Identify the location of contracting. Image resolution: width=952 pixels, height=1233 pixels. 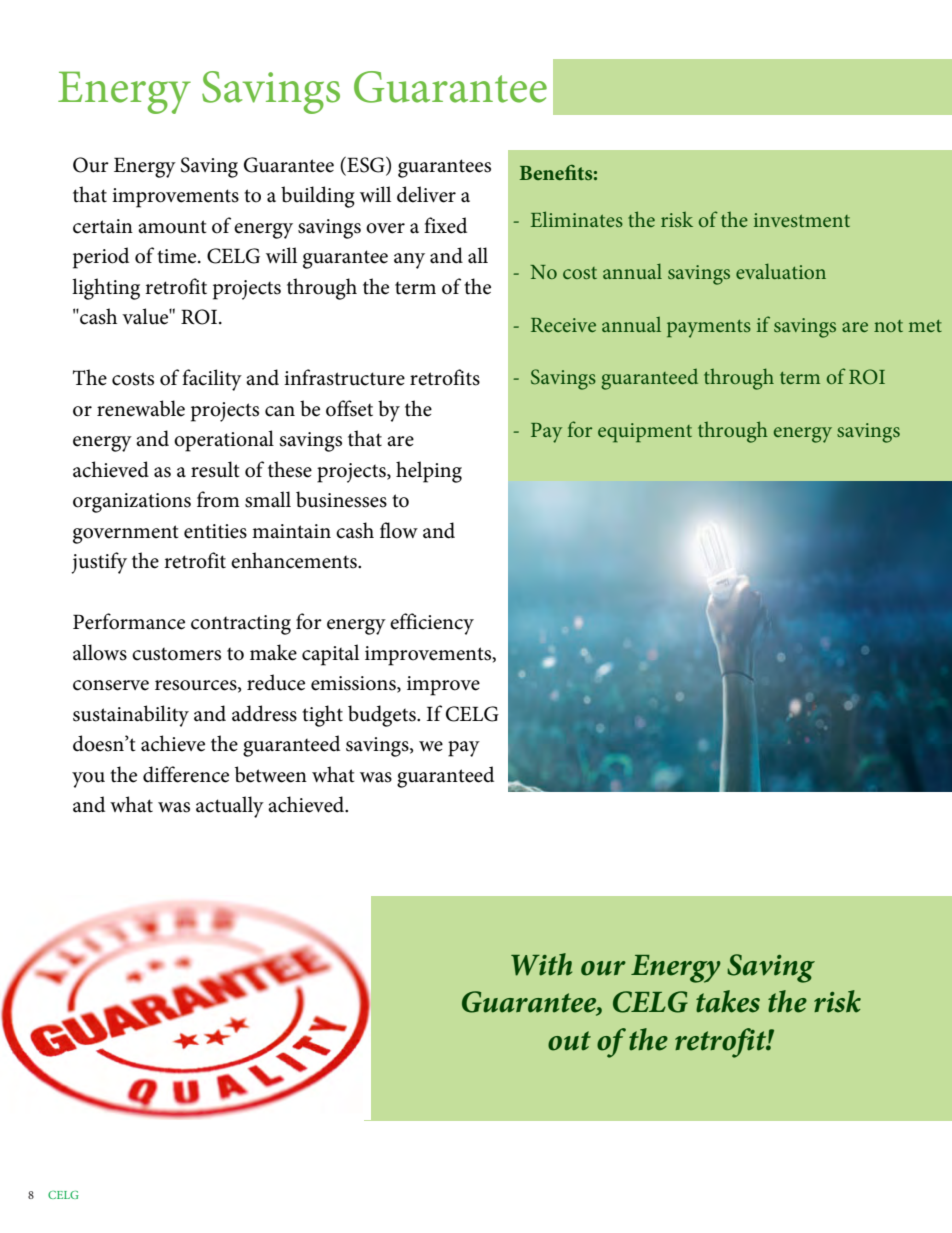
(241, 625).
